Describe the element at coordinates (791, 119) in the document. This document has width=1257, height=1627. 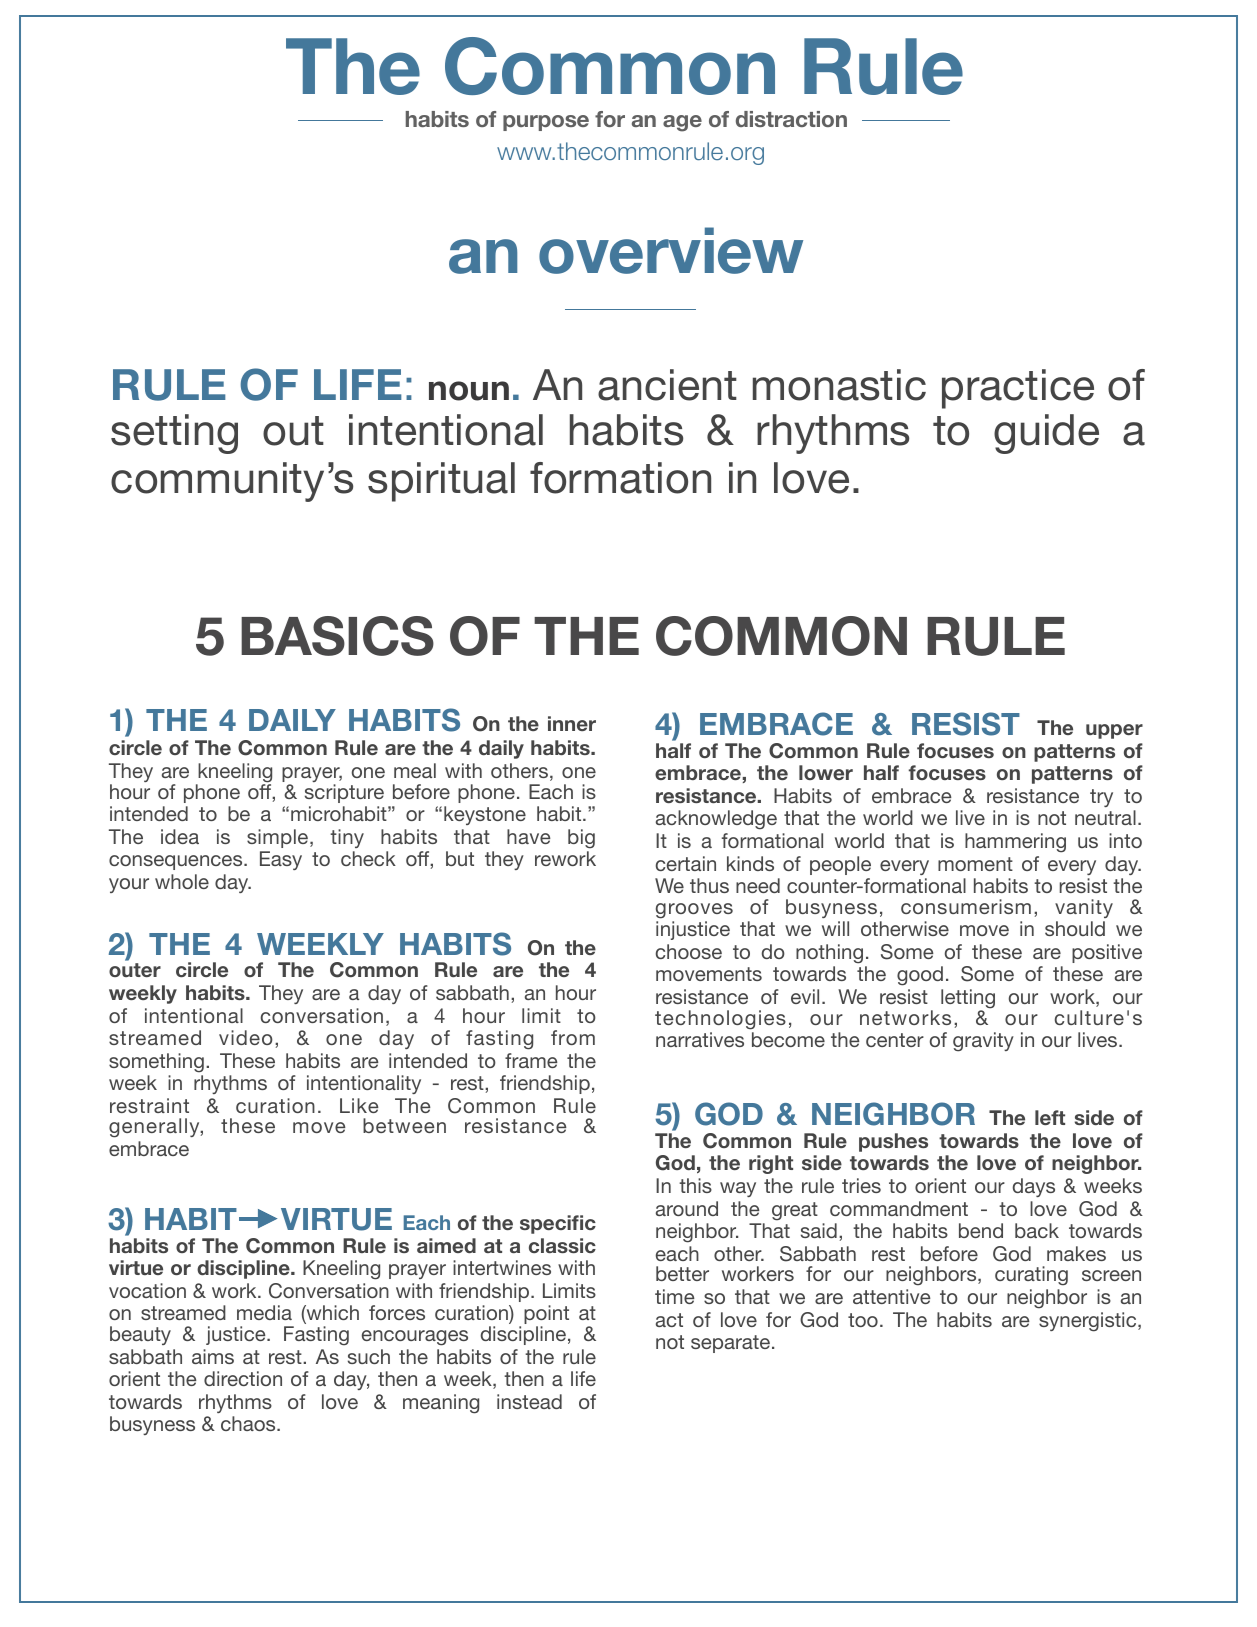
I see `distraction` at that location.
